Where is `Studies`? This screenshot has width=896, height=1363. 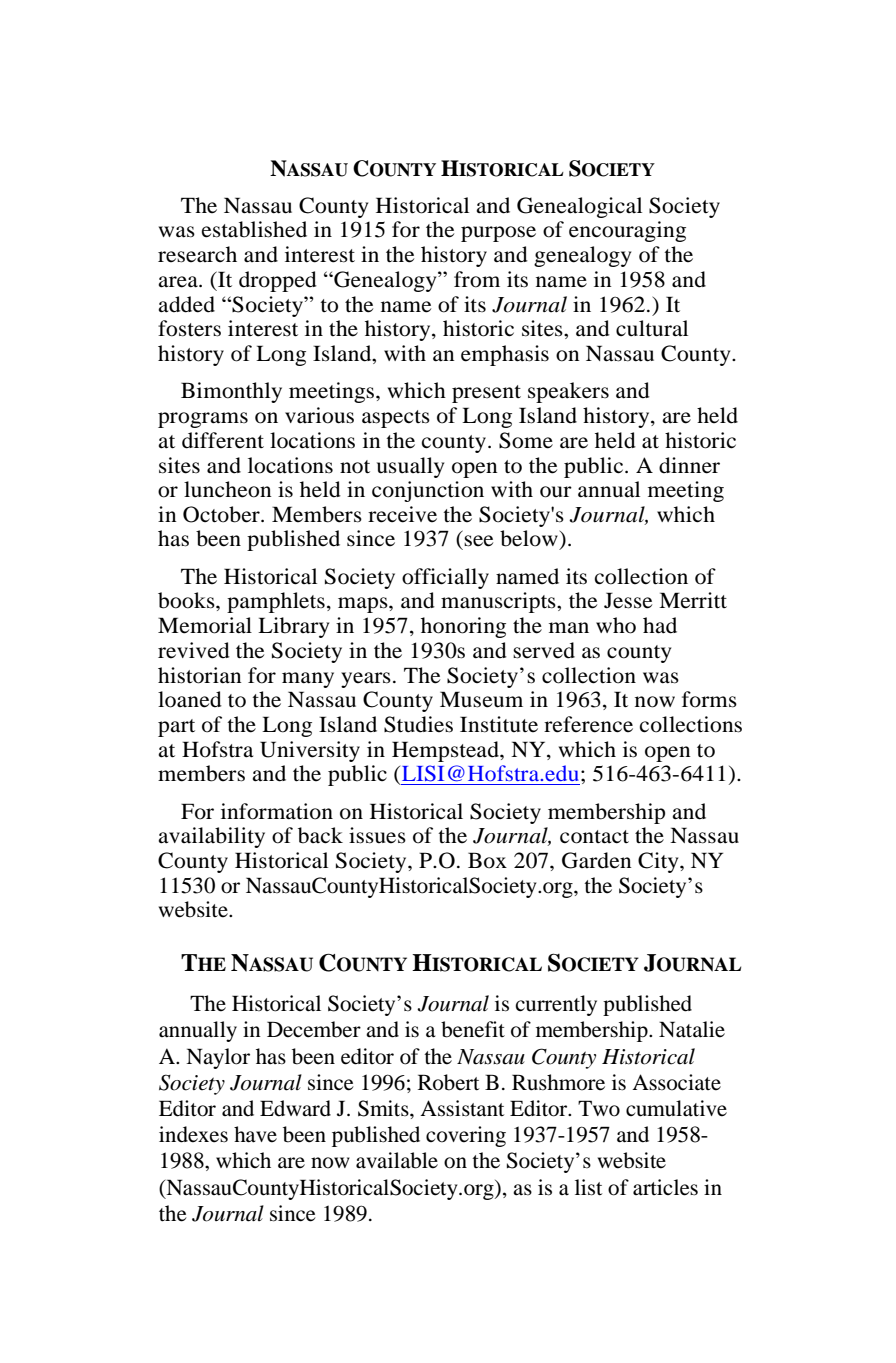 Studies is located at coordinates (418, 724).
